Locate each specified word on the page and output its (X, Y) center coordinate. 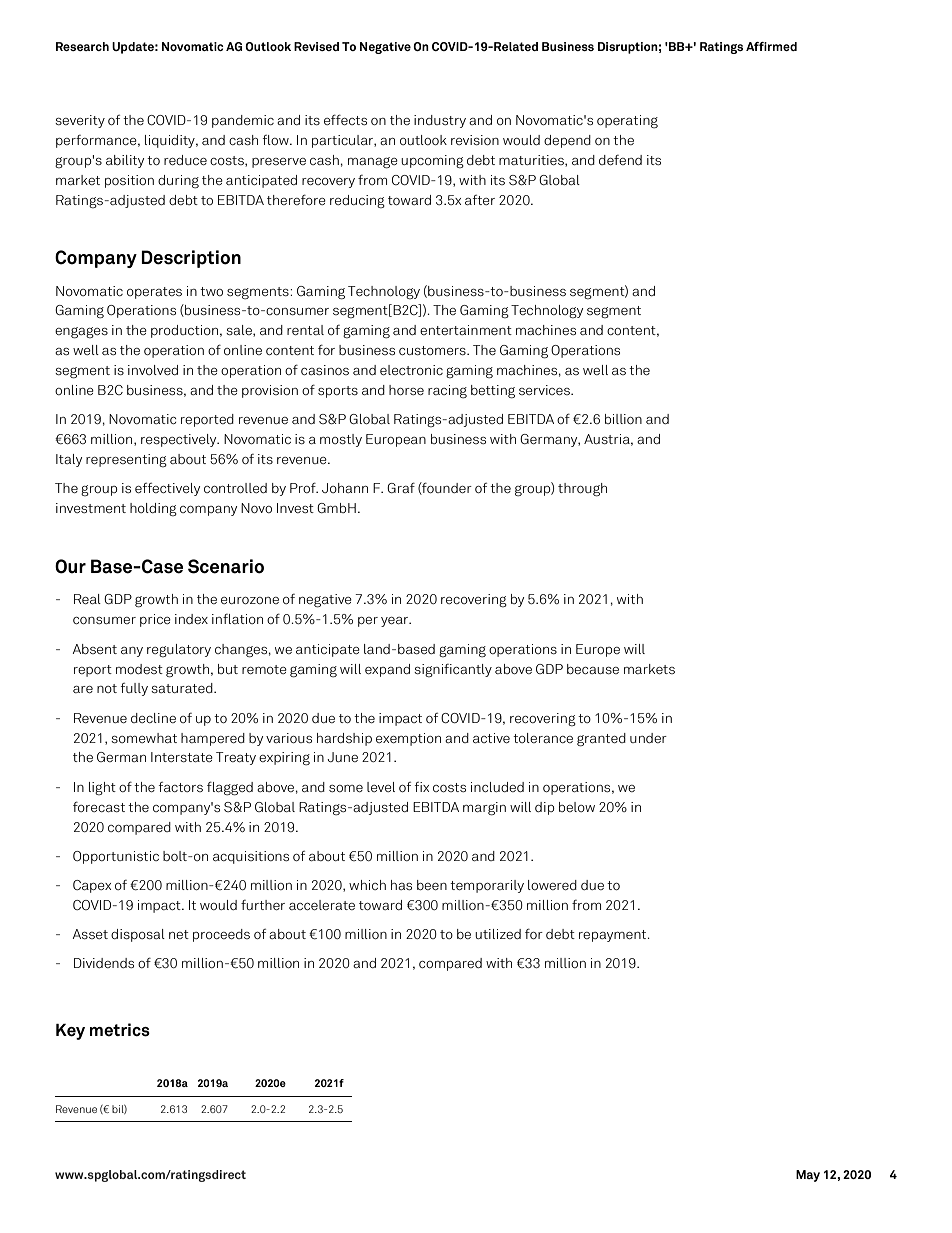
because (593, 669)
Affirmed (771, 46)
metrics (120, 1030)
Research (82, 46)
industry (440, 121)
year (396, 622)
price (155, 620)
